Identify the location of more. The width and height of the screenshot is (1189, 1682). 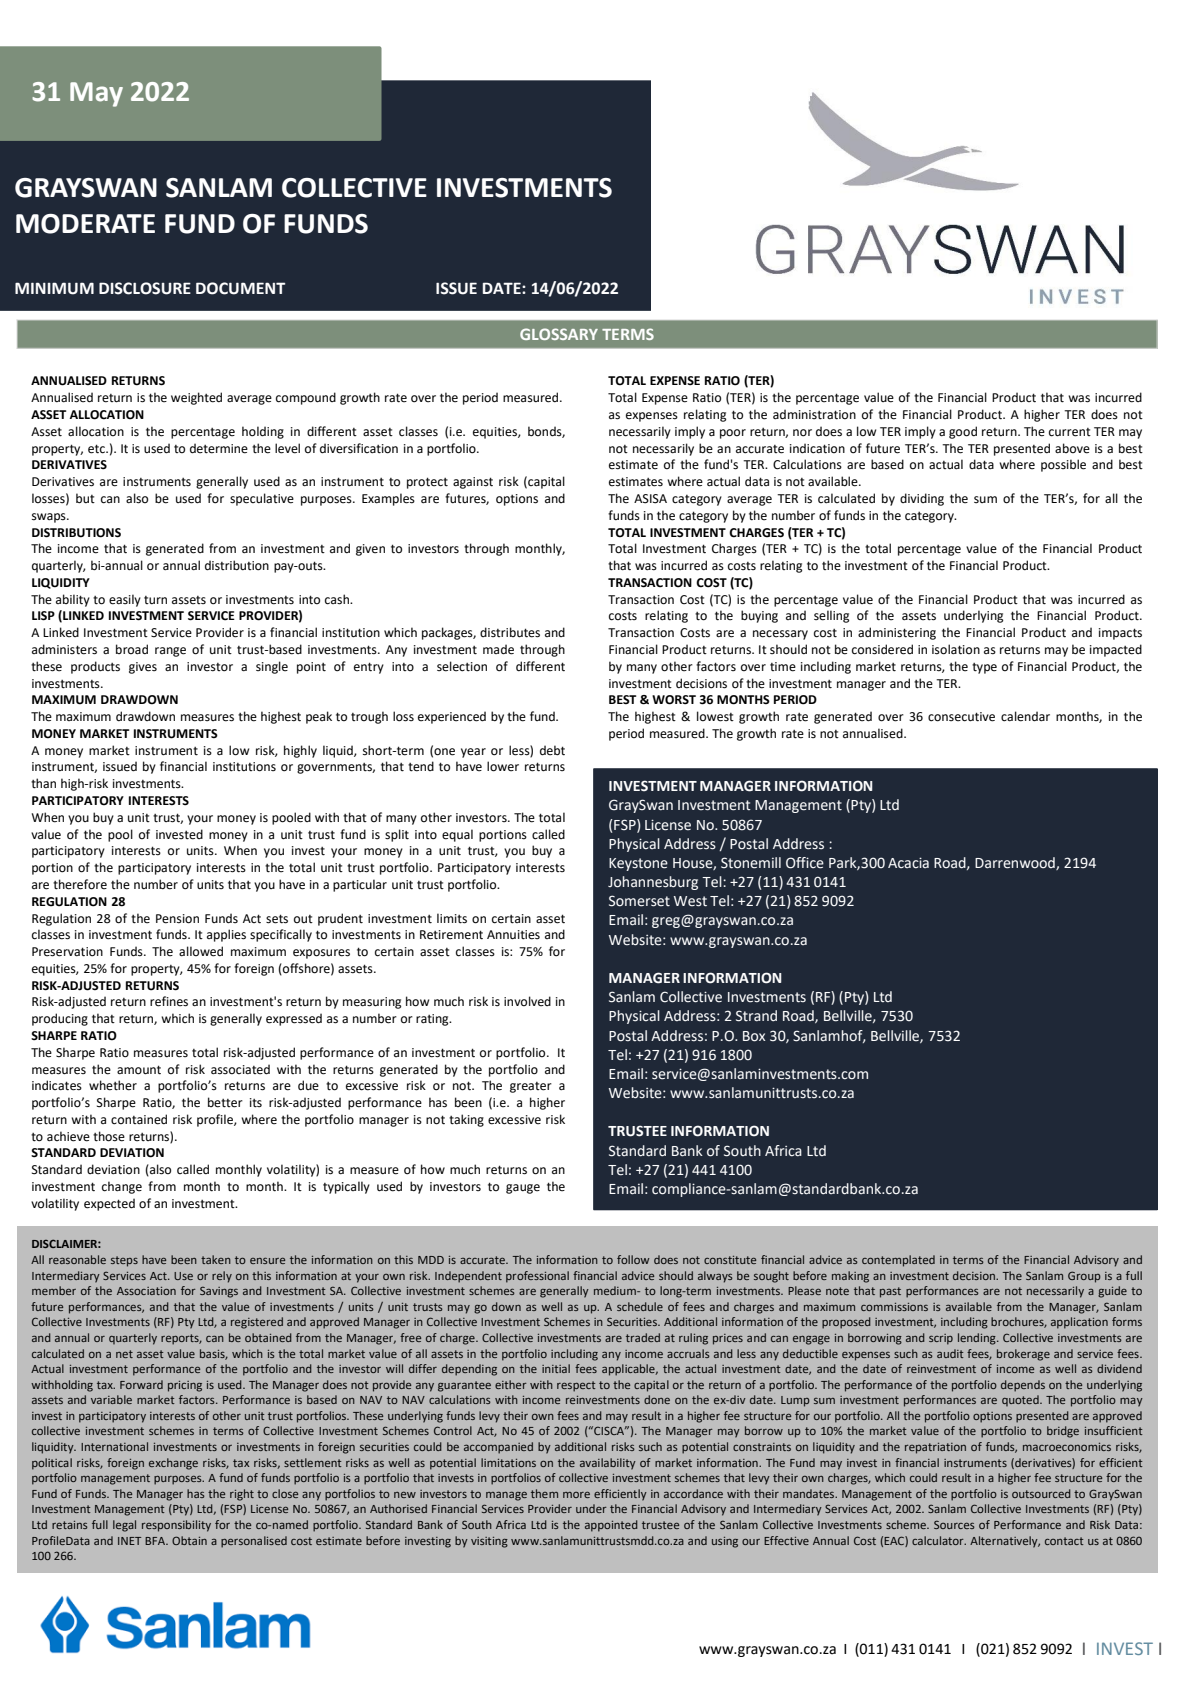
(576, 1495).
